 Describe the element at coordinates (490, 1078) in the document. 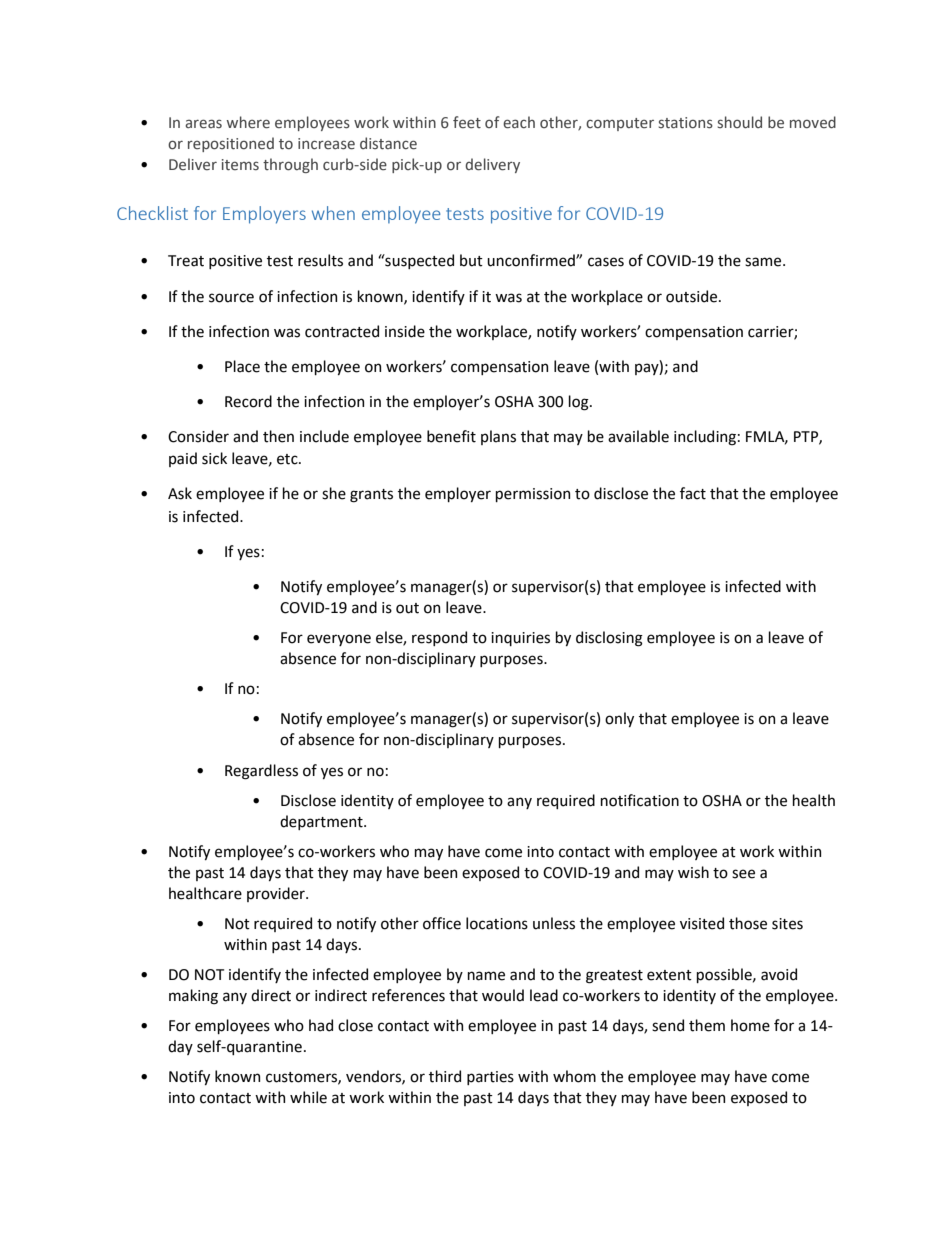

I see `parties` at that location.
